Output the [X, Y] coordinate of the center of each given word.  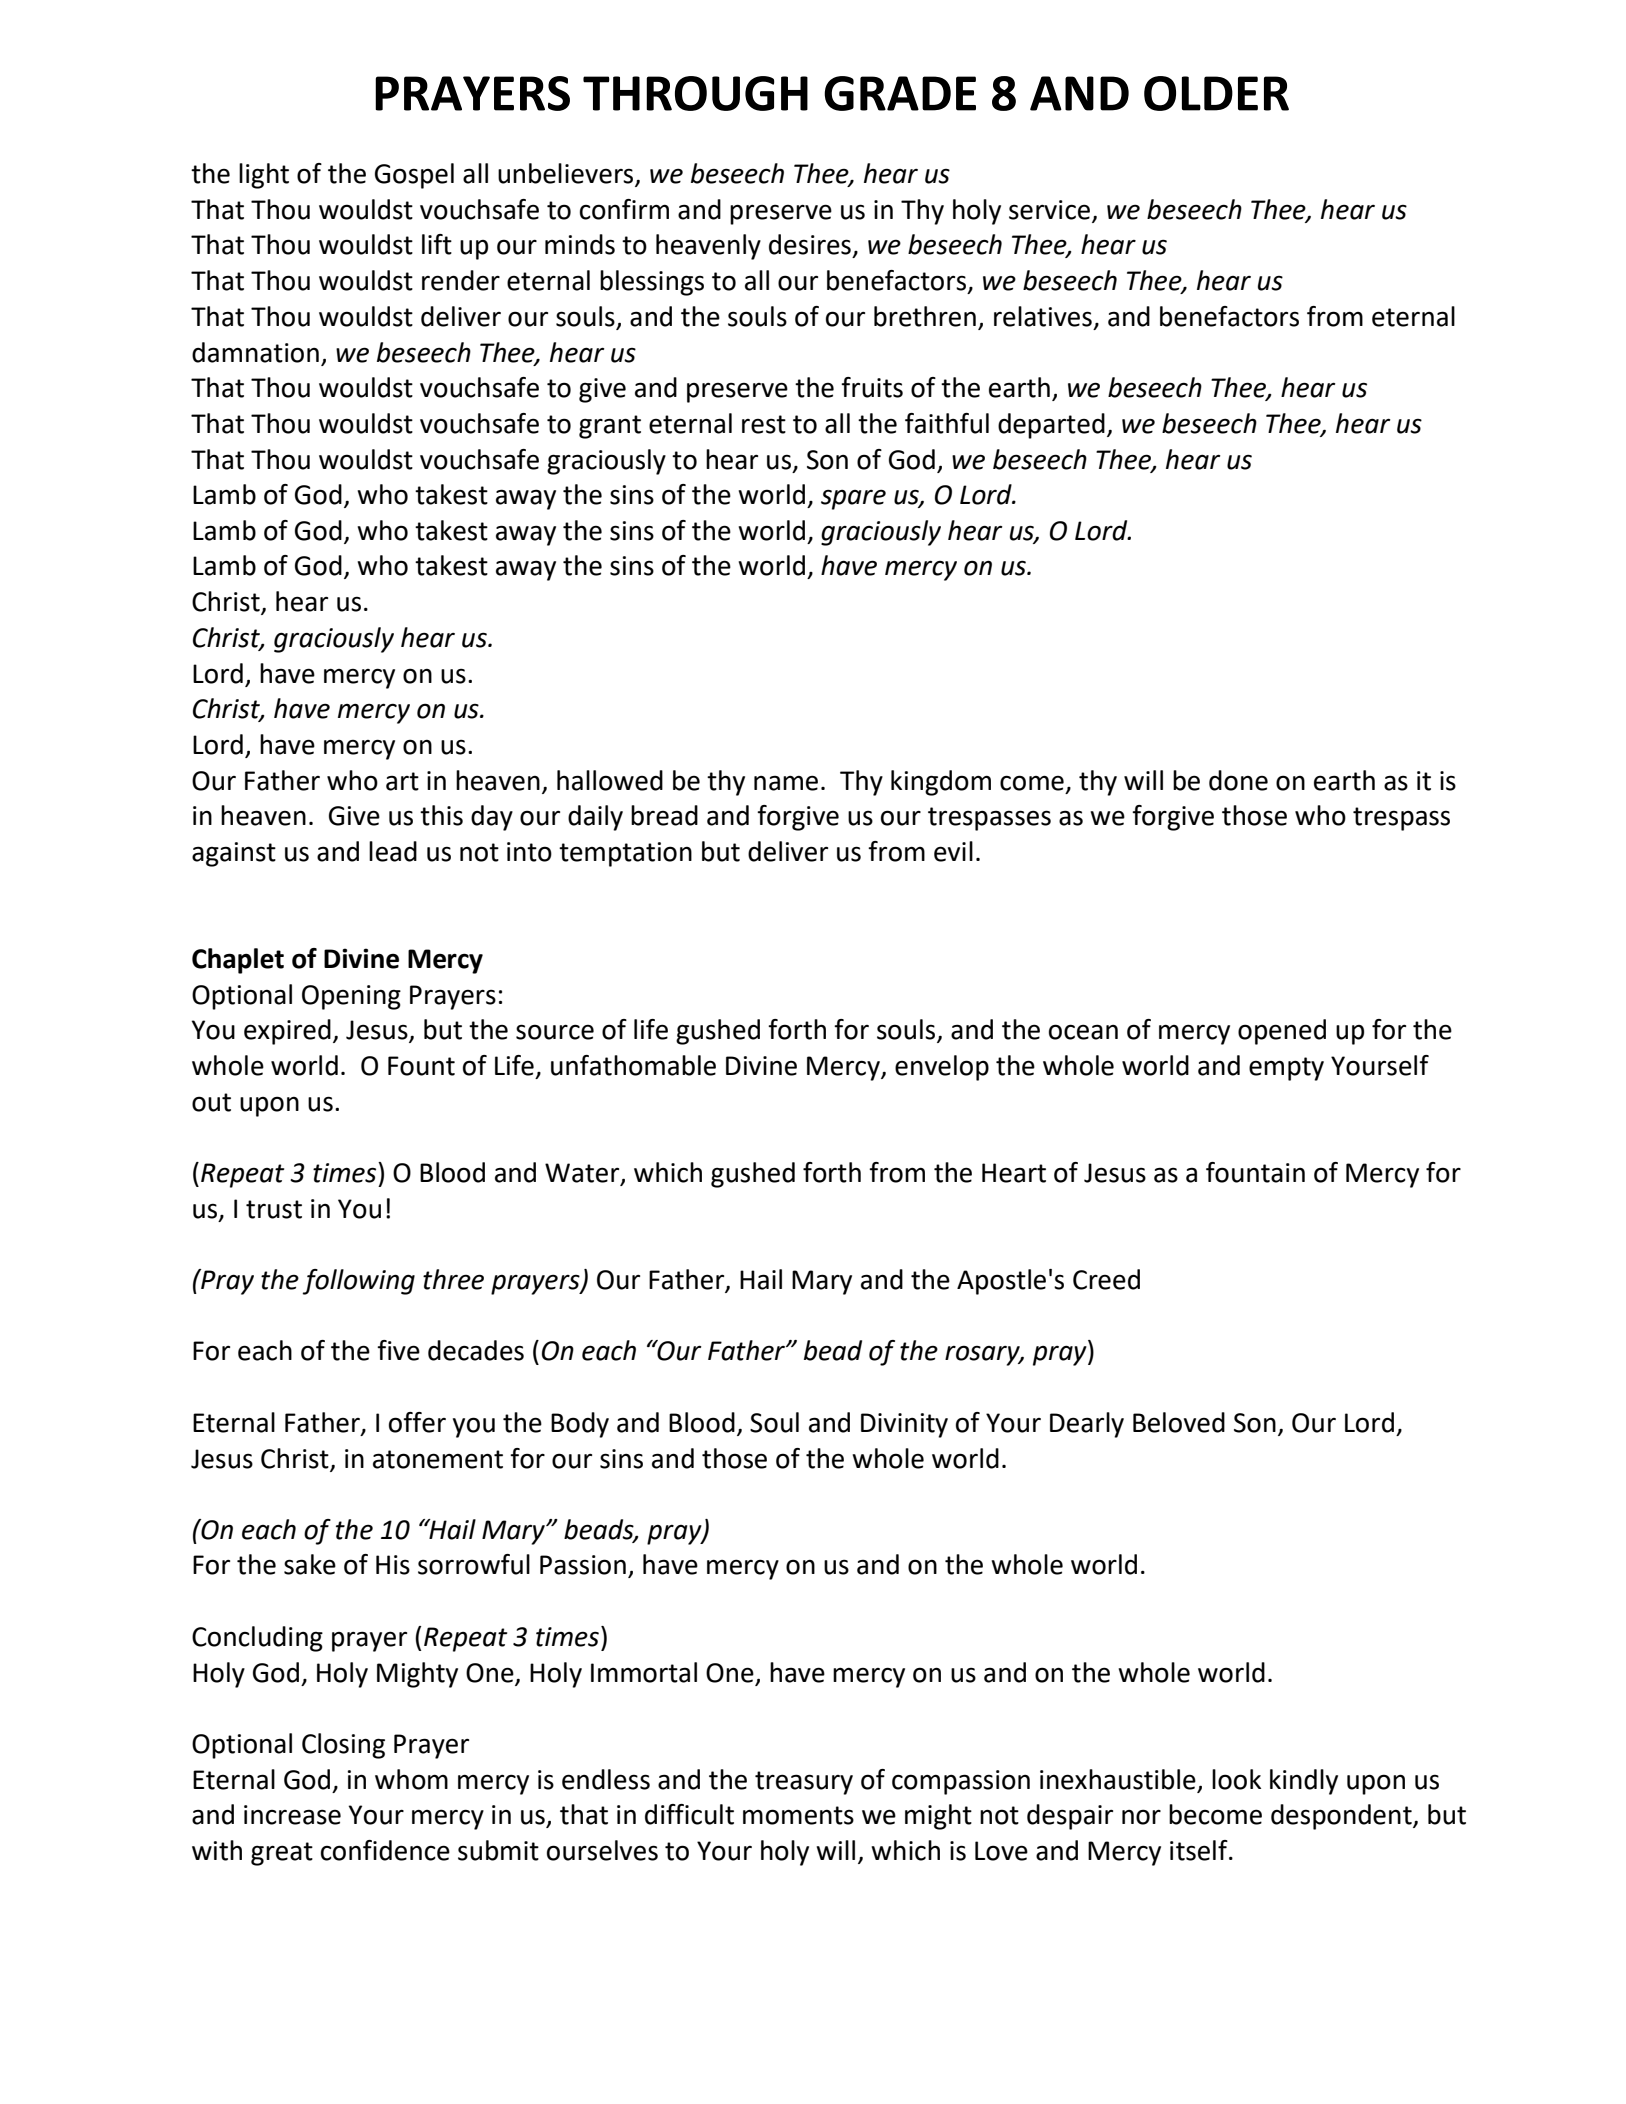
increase [292, 1815]
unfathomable [633, 1065]
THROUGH [695, 93]
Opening [351, 997]
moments [798, 1815]
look [1236, 1779]
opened [1282, 1032]
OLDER [1216, 93]
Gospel [414, 176]
